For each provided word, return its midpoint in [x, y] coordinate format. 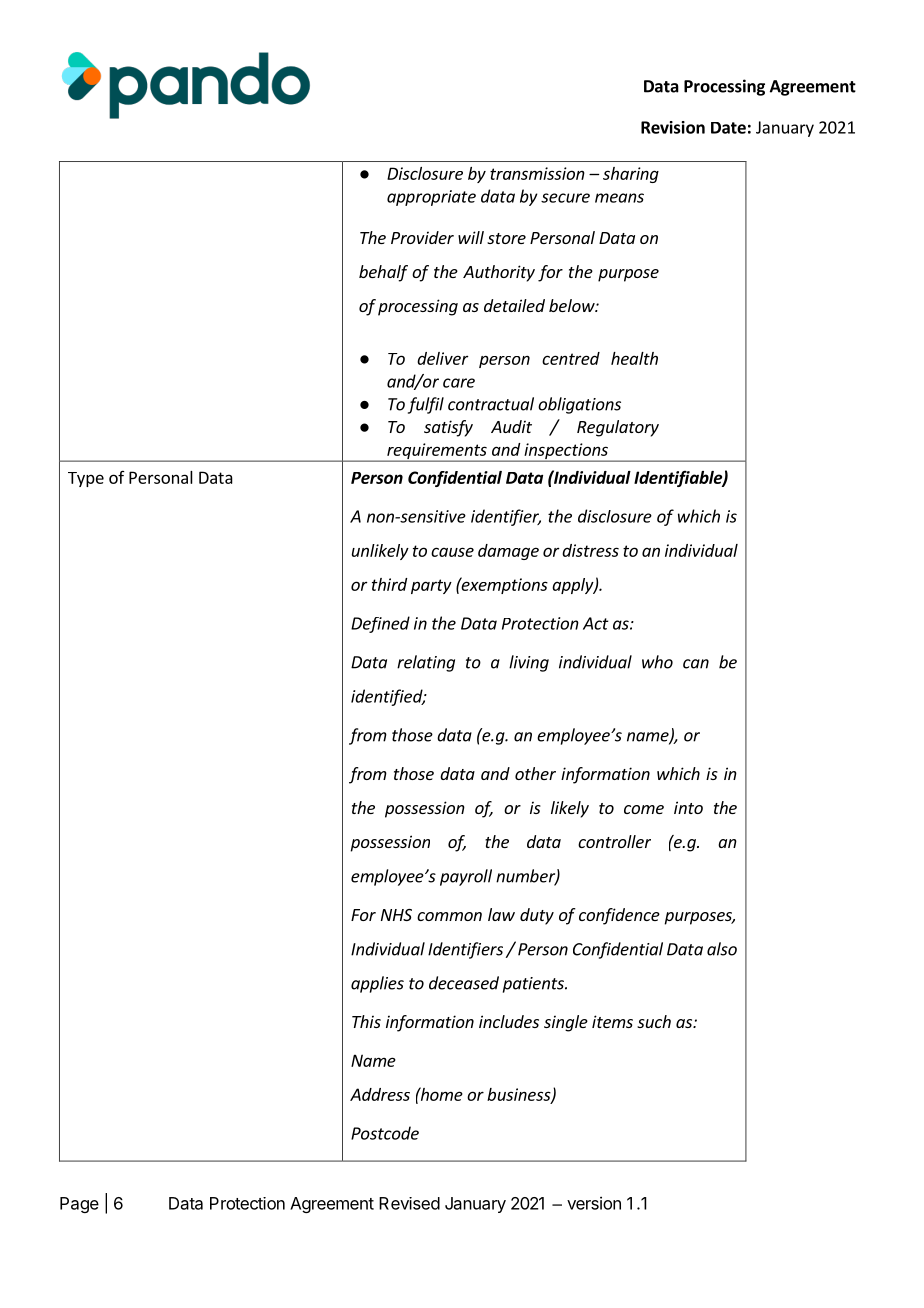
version [594, 1203]
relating [426, 663]
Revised [409, 1203]
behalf [383, 273]
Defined [380, 624]
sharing [631, 175]
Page [79, 1205]
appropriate [431, 198]
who [657, 662]
